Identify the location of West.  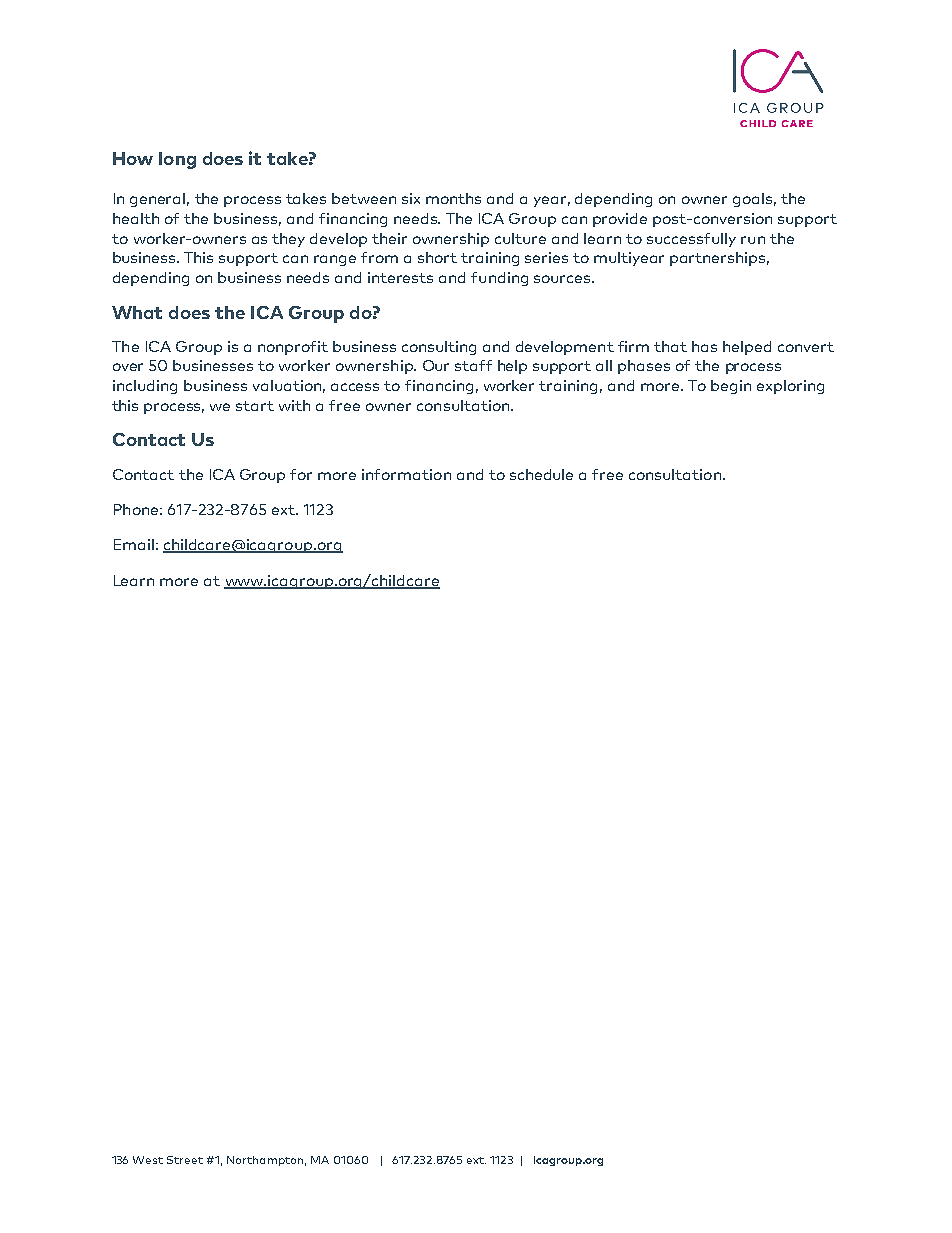
(148, 1160).
